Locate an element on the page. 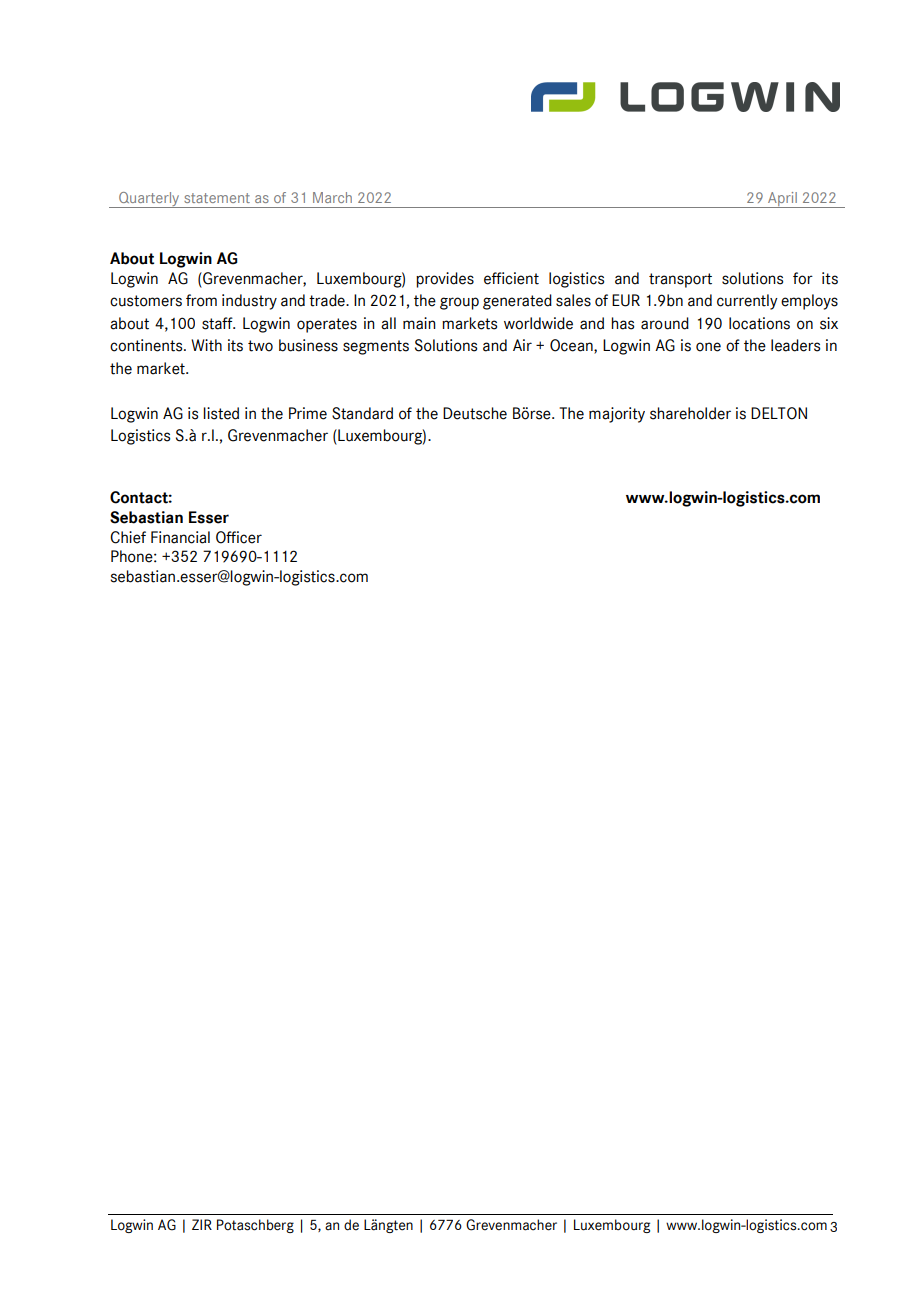  Financial is located at coordinates (180, 537).
